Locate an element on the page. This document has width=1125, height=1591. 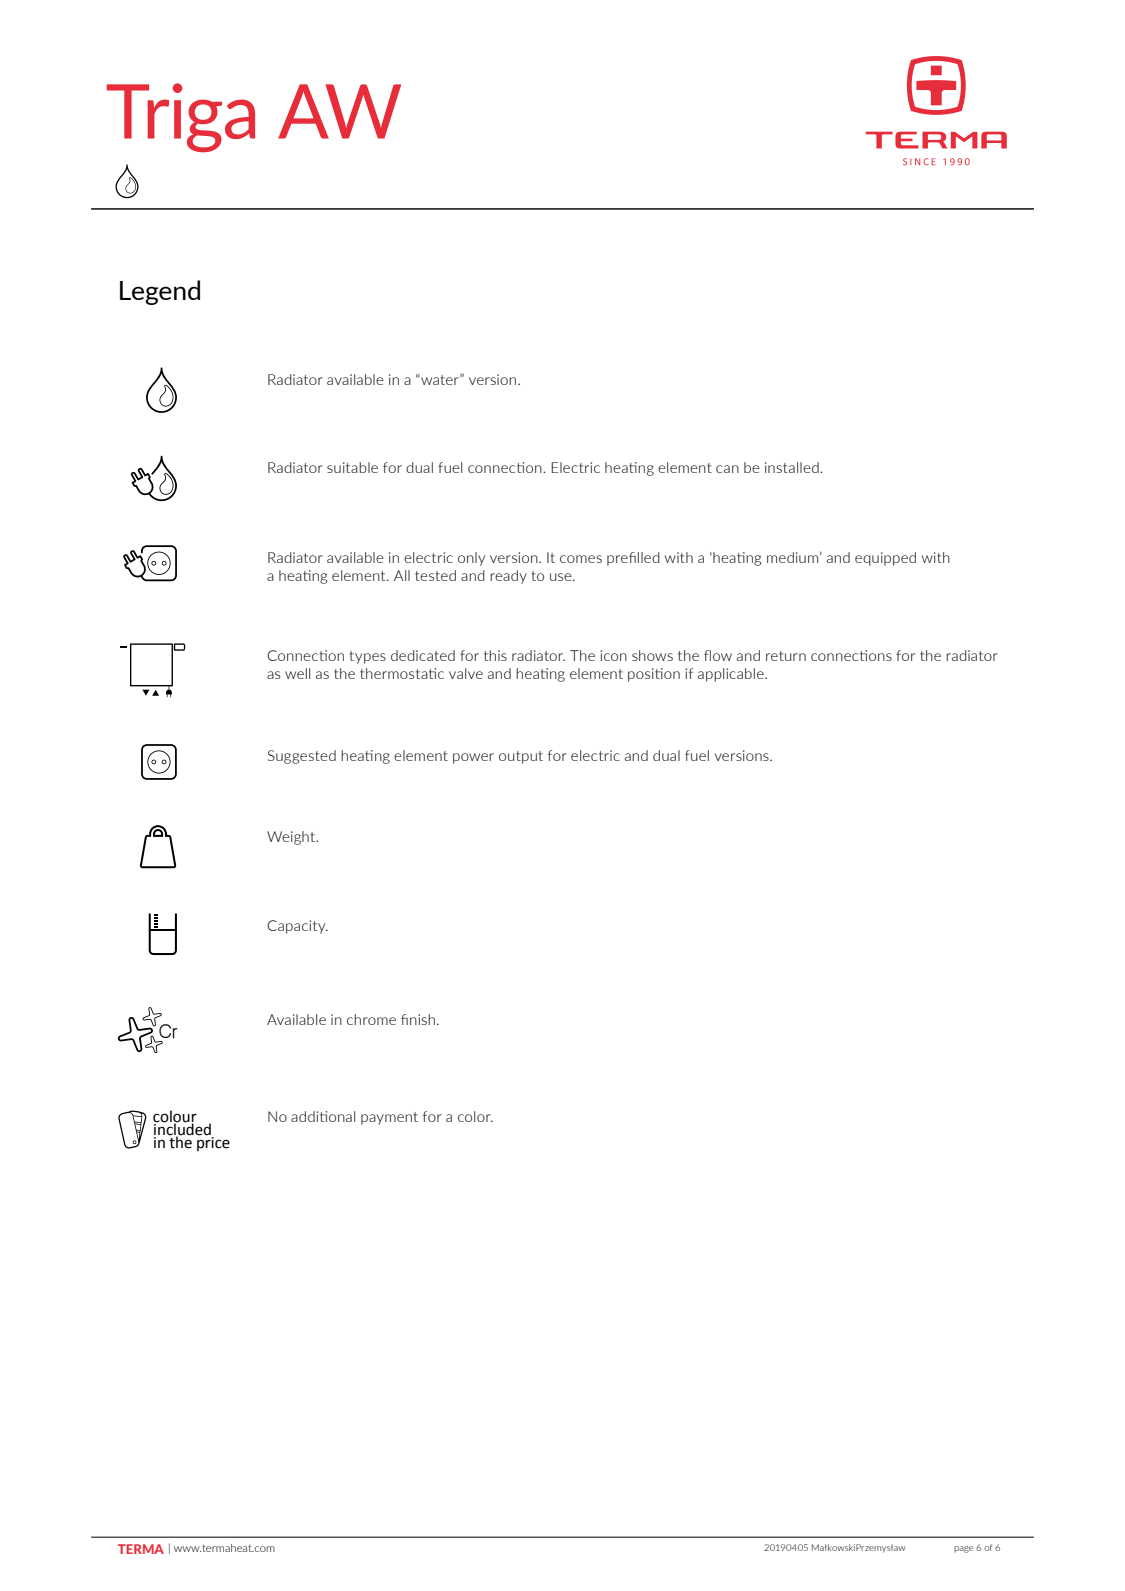
can is located at coordinates (727, 469).
